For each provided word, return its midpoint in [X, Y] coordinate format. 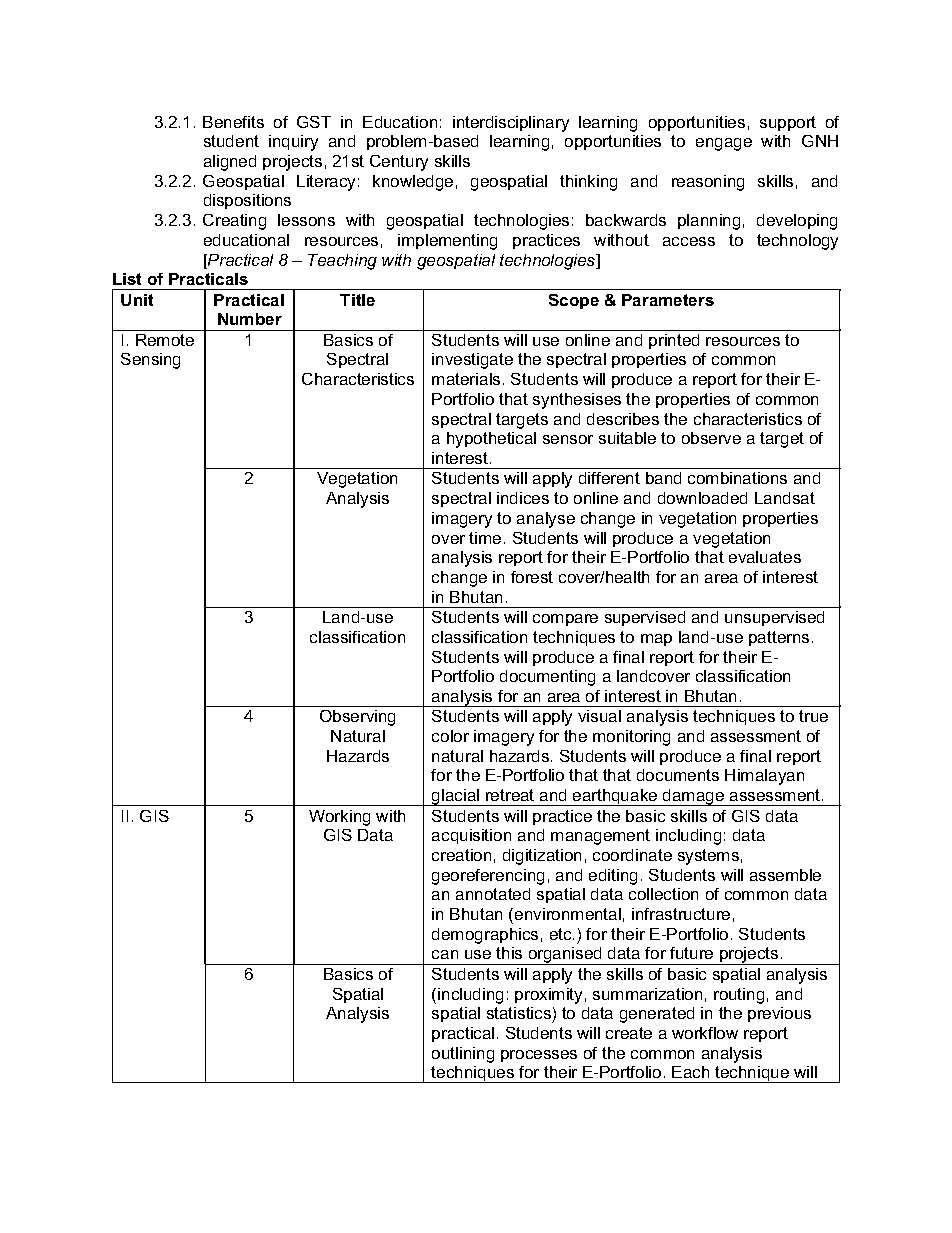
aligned [230, 163]
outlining [463, 1055]
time [485, 538]
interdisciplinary [511, 124]
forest [532, 577]
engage [724, 144]
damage [694, 797]
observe [711, 438]
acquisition [471, 836]
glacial [456, 797]
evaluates [765, 557]
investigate [472, 361]
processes [539, 1056]
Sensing [150, 361]
